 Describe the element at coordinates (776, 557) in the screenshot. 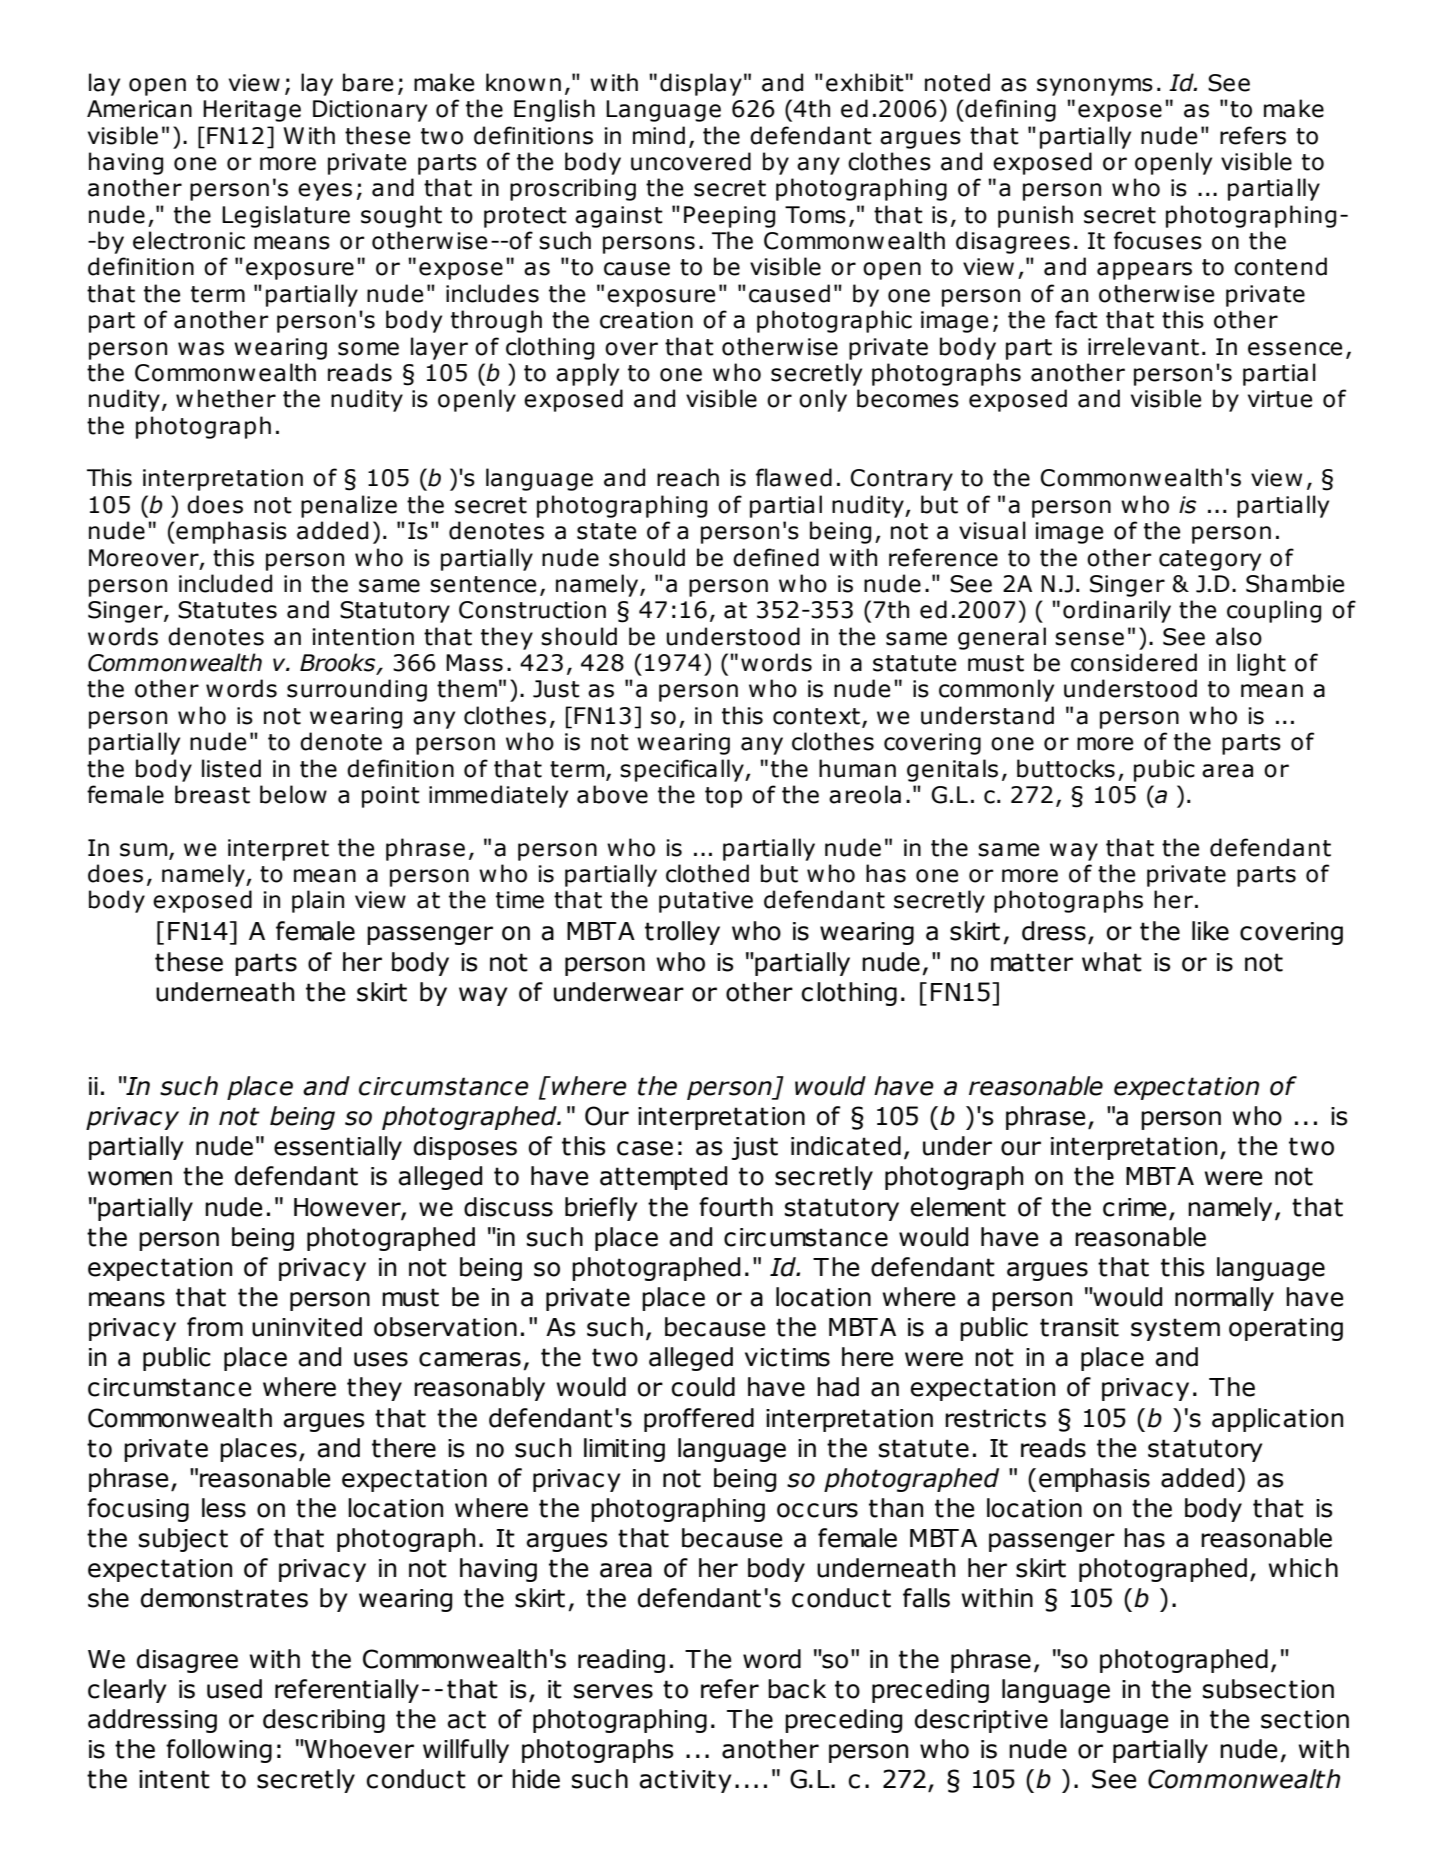

I see `defined` at that location.
